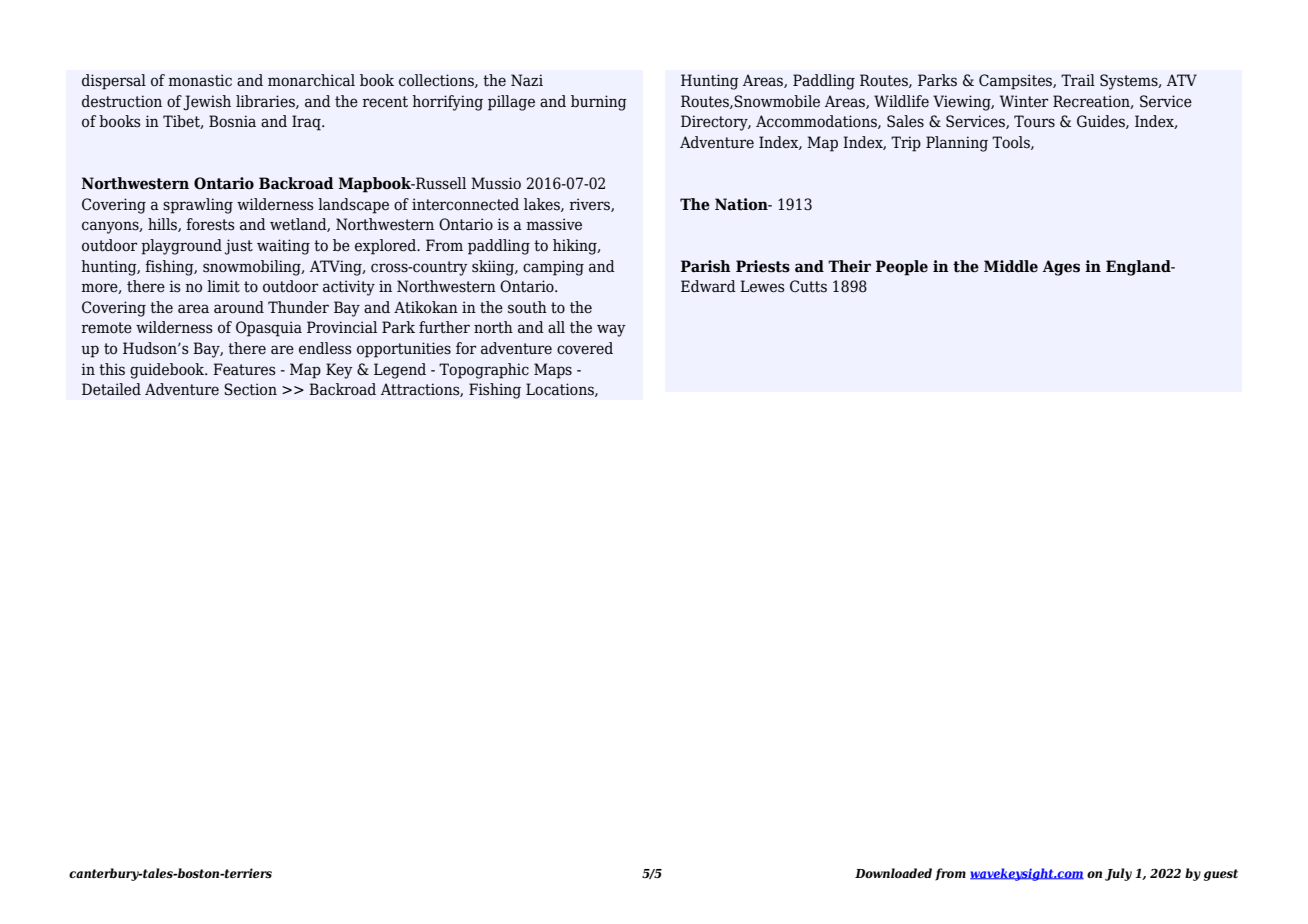  What do you see at coordinates (1118, 874) in the image?
I see `July` at bounding box center [1118, 874].
